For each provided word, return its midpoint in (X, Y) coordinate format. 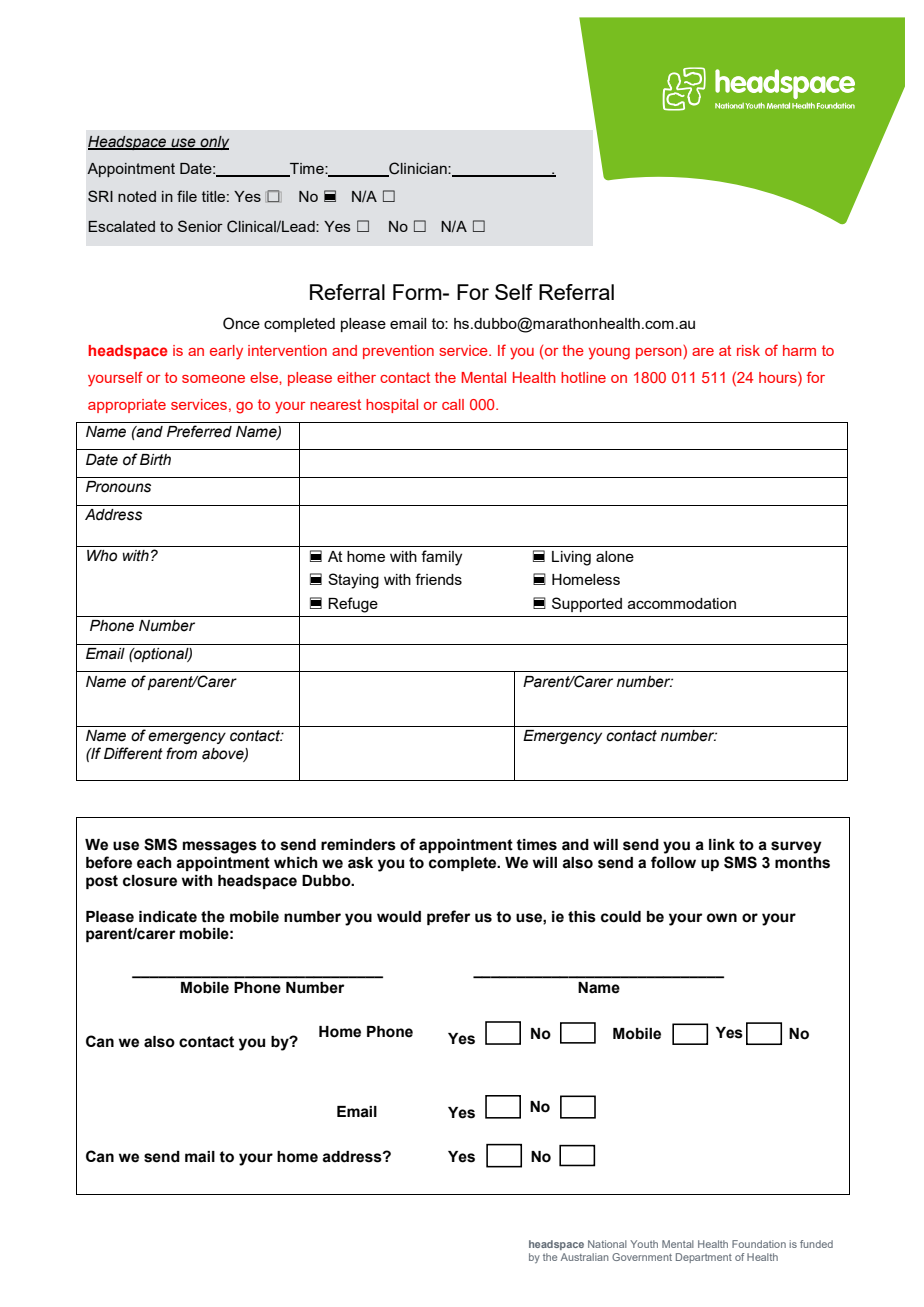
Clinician (418, 169)
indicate (168, 917)
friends (438, 579)
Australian (585, 1257)
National (607, 1244)
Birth (155, 459)
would (399, 917)
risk (748, 350)
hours (779, 377)
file (187, 196)
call (453, 404)
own (722, 918)
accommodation (682, 603)
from (181, 753)
